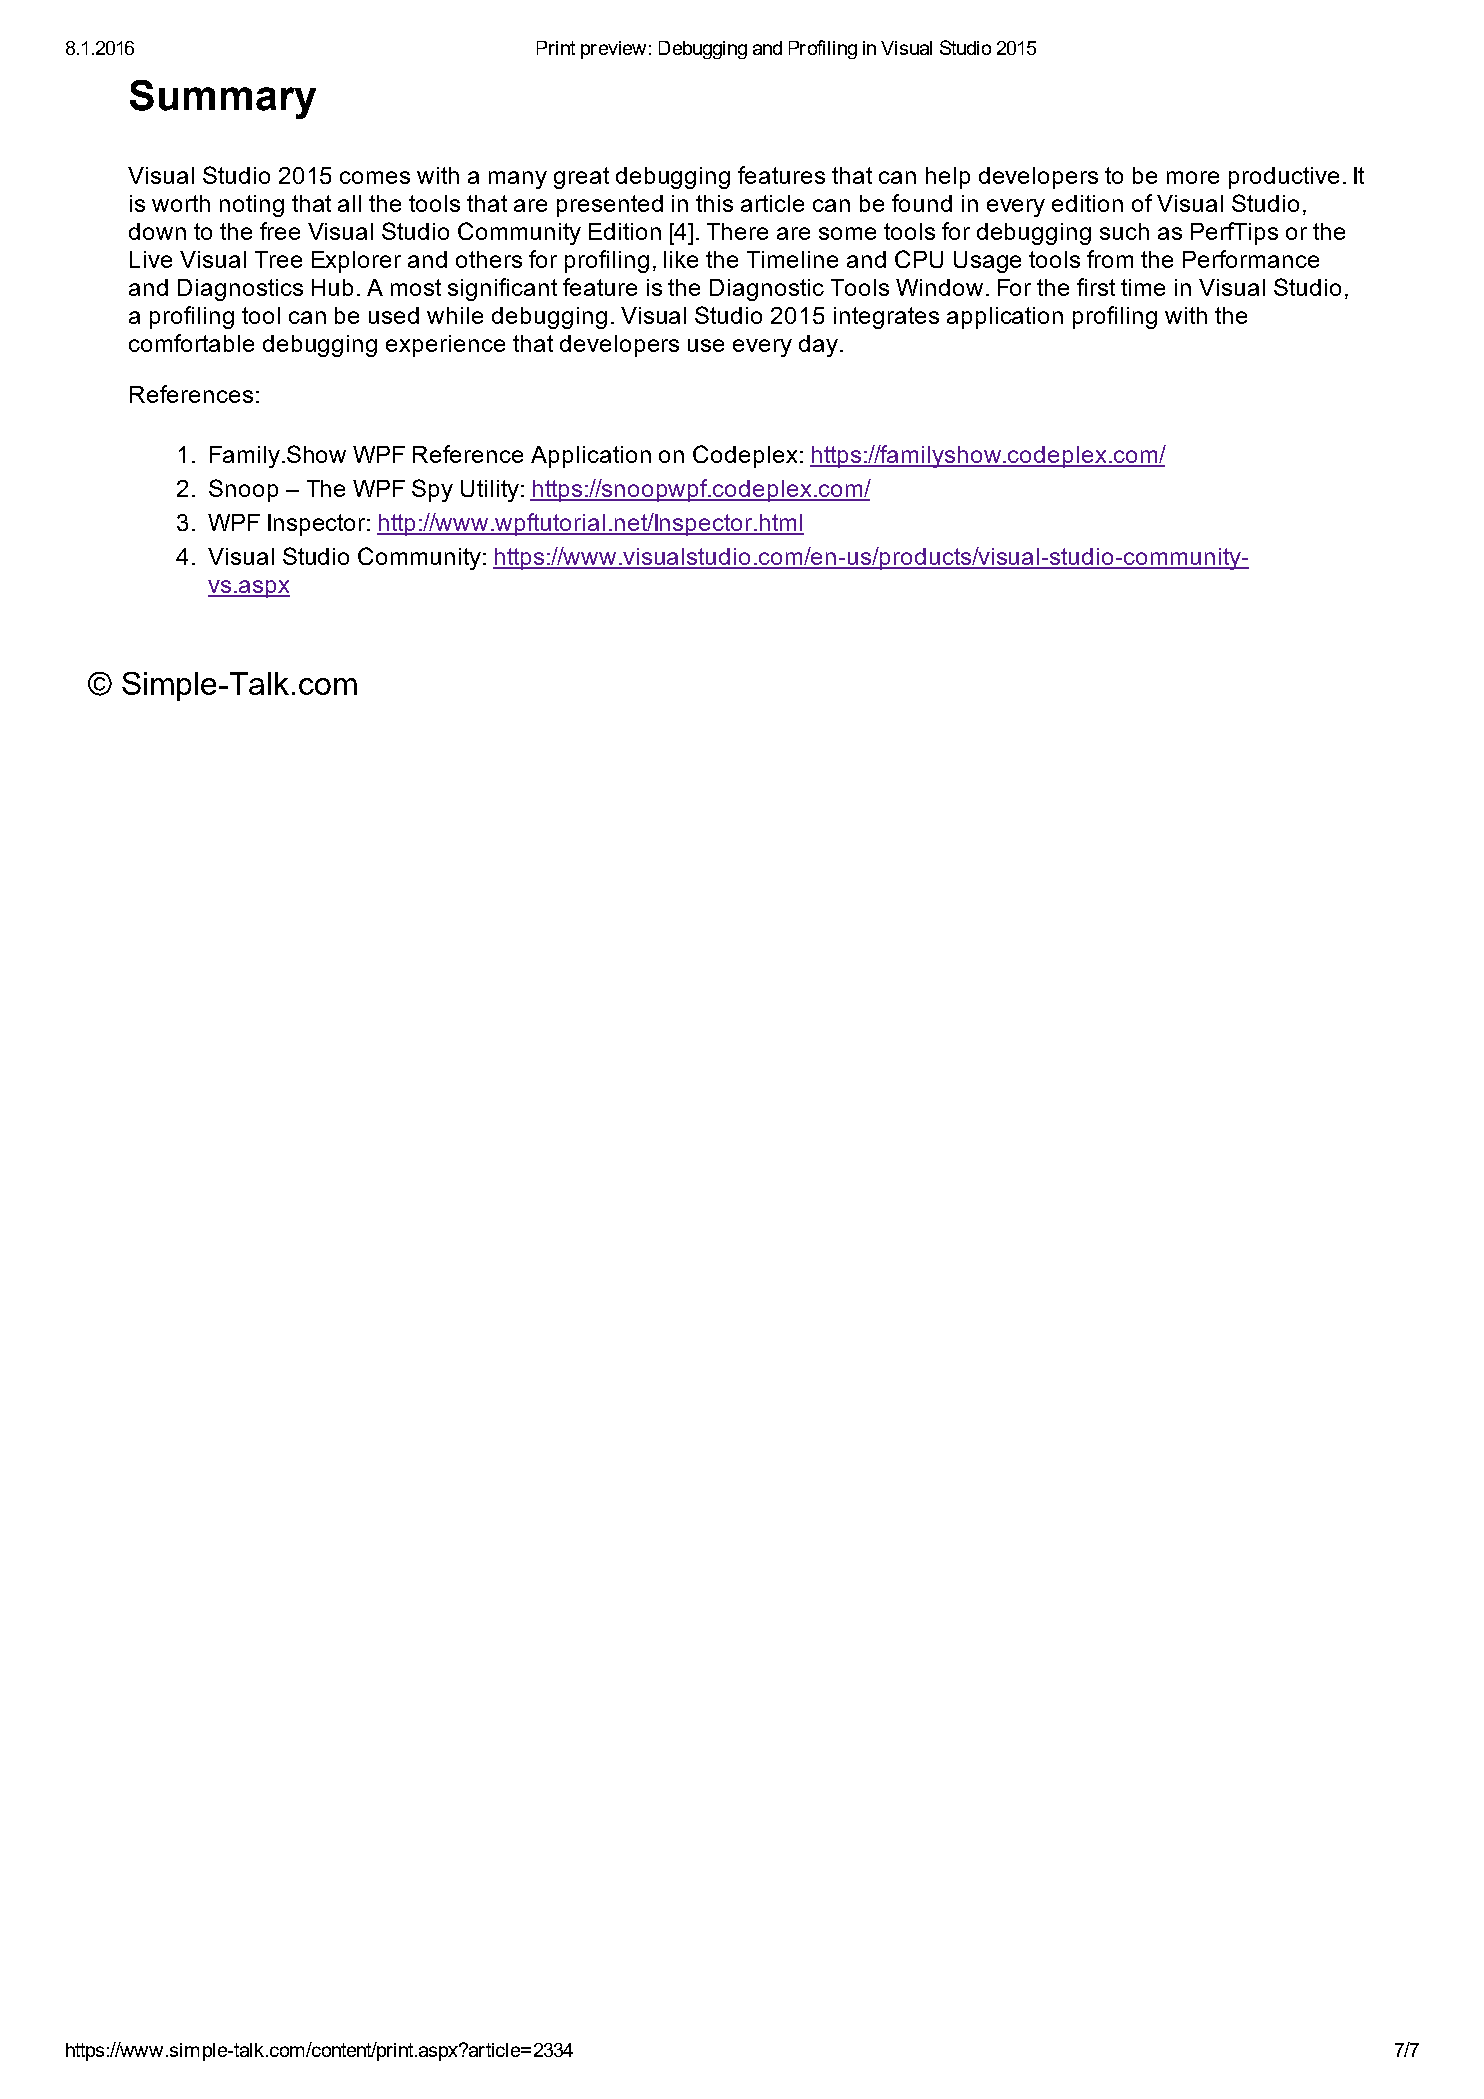  What do you see at coordinates (278, 259) in the screenshot?
I see `Tree` at bounding box center [278, 259].
